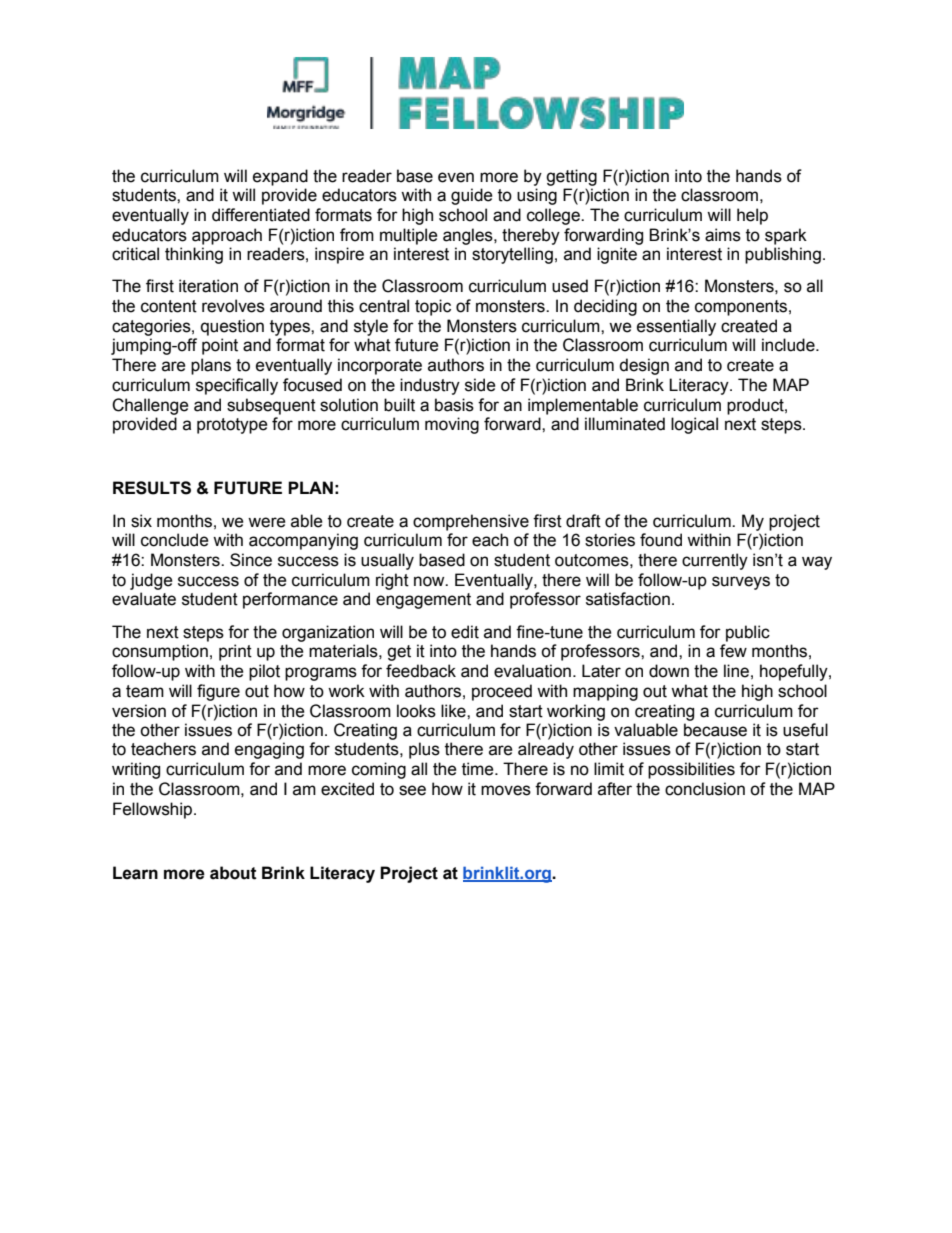 The height and width of the screenshot is (1233, 952). What do you see at coordinates (232, 426) in the screenshot?
I see `prototype` at bounding box center [232, 426].
